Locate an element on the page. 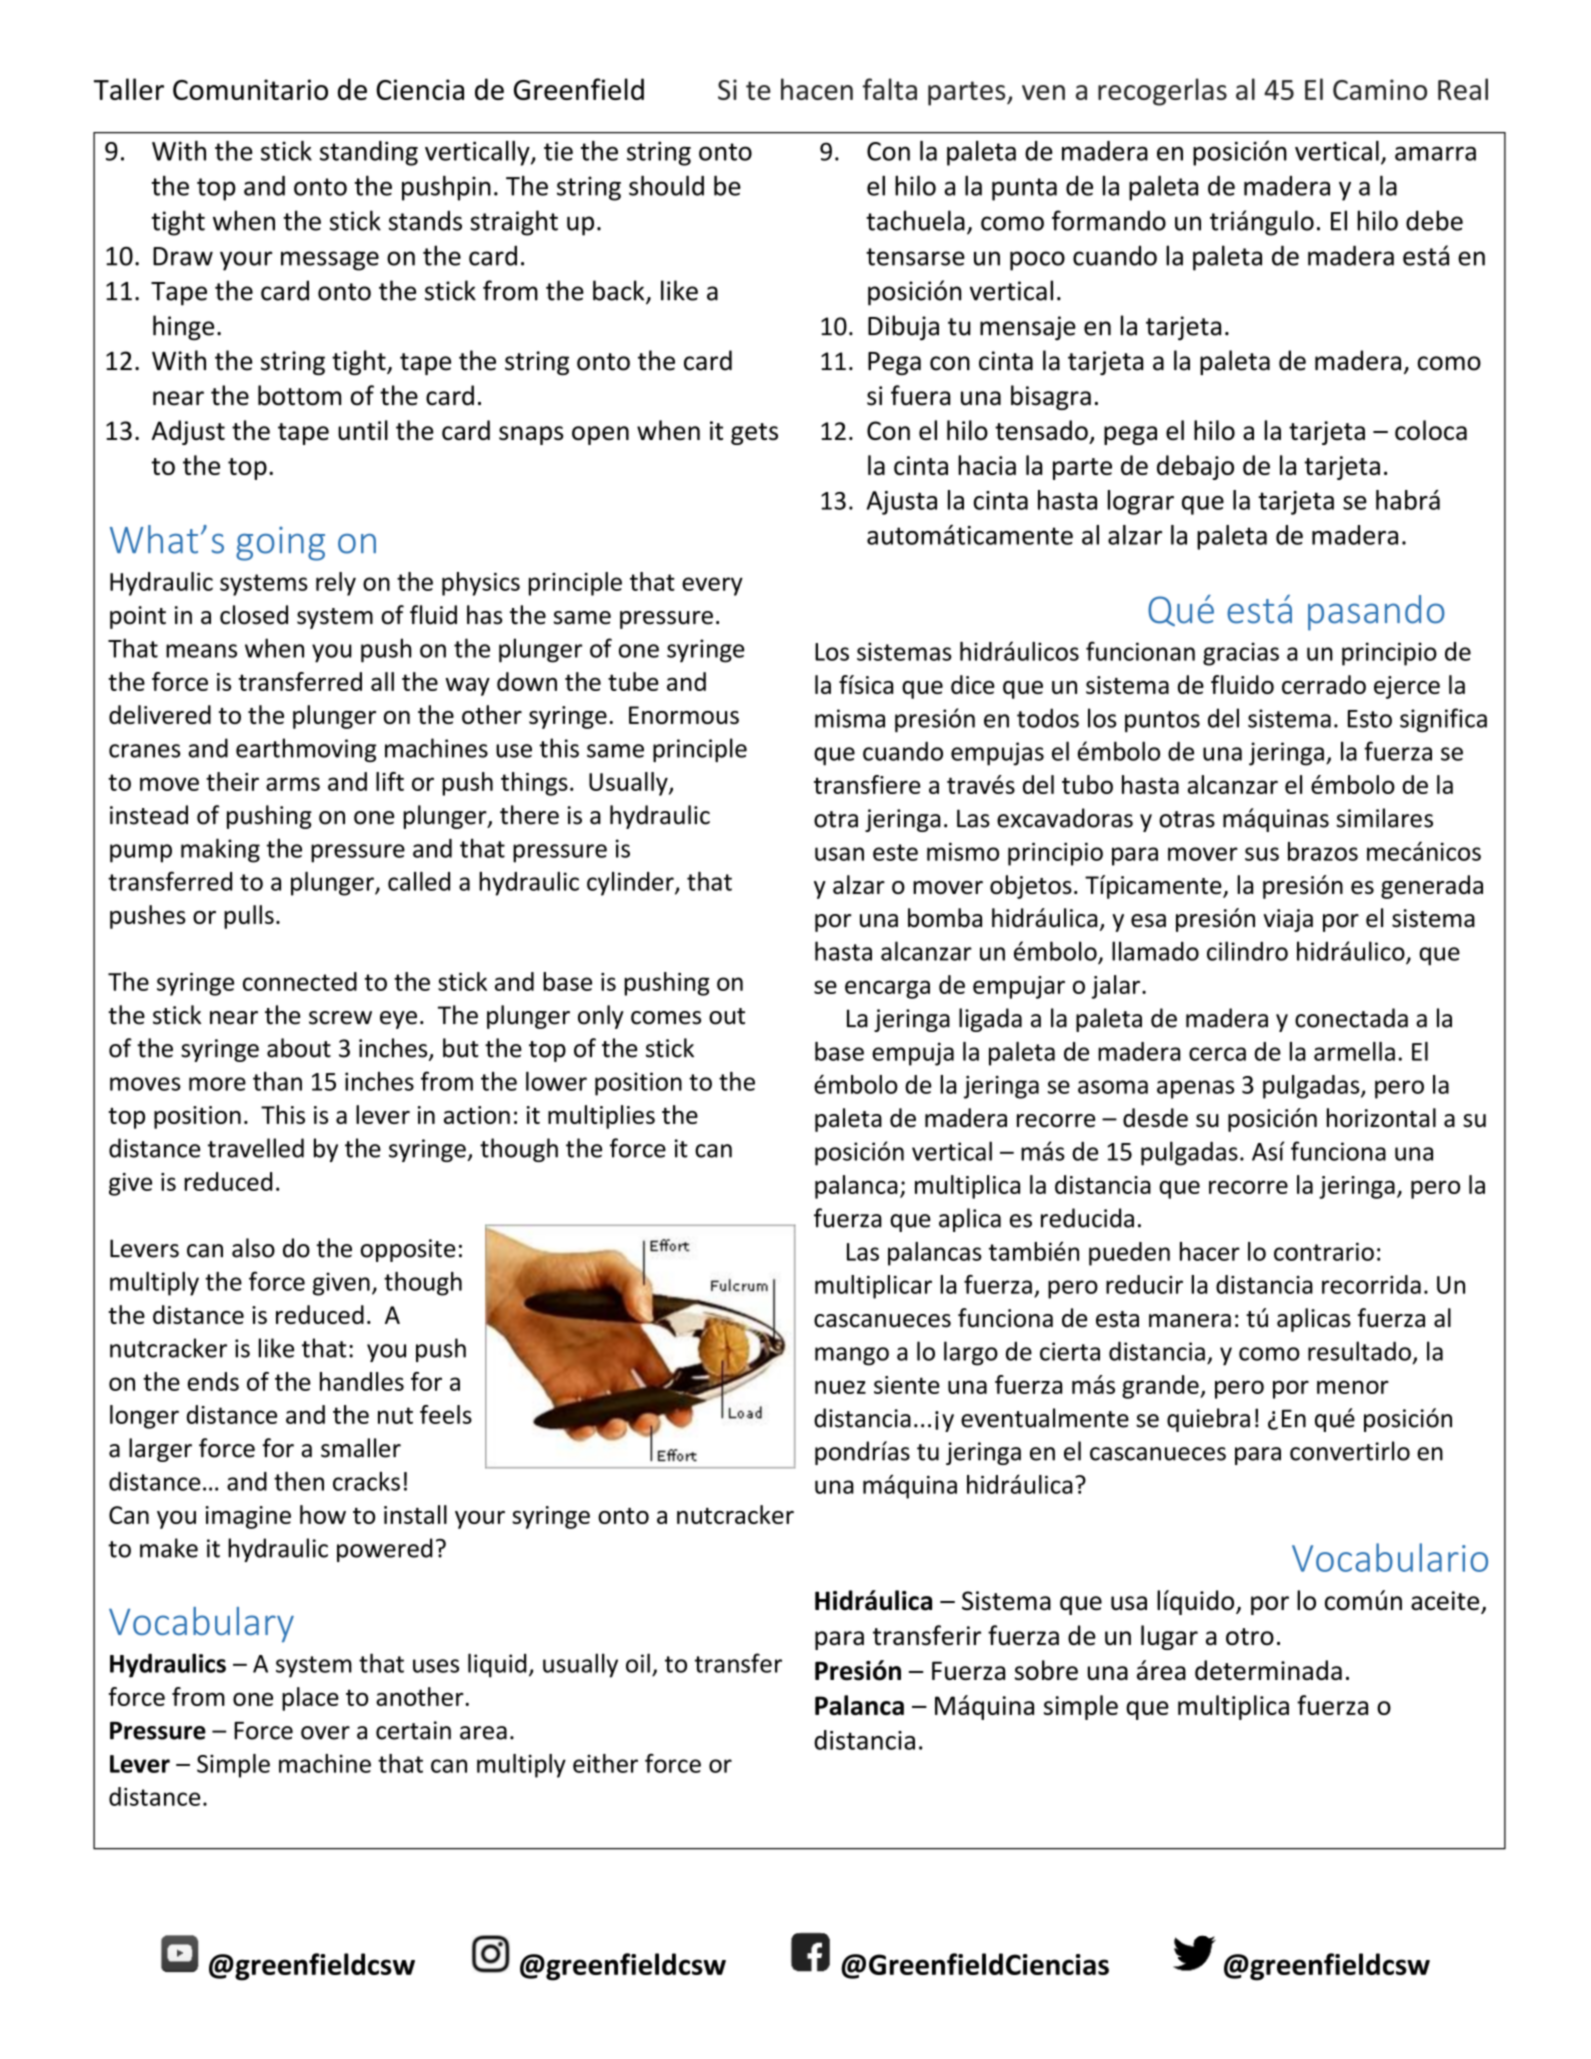  pulls is located at coordinates (249, 917).
